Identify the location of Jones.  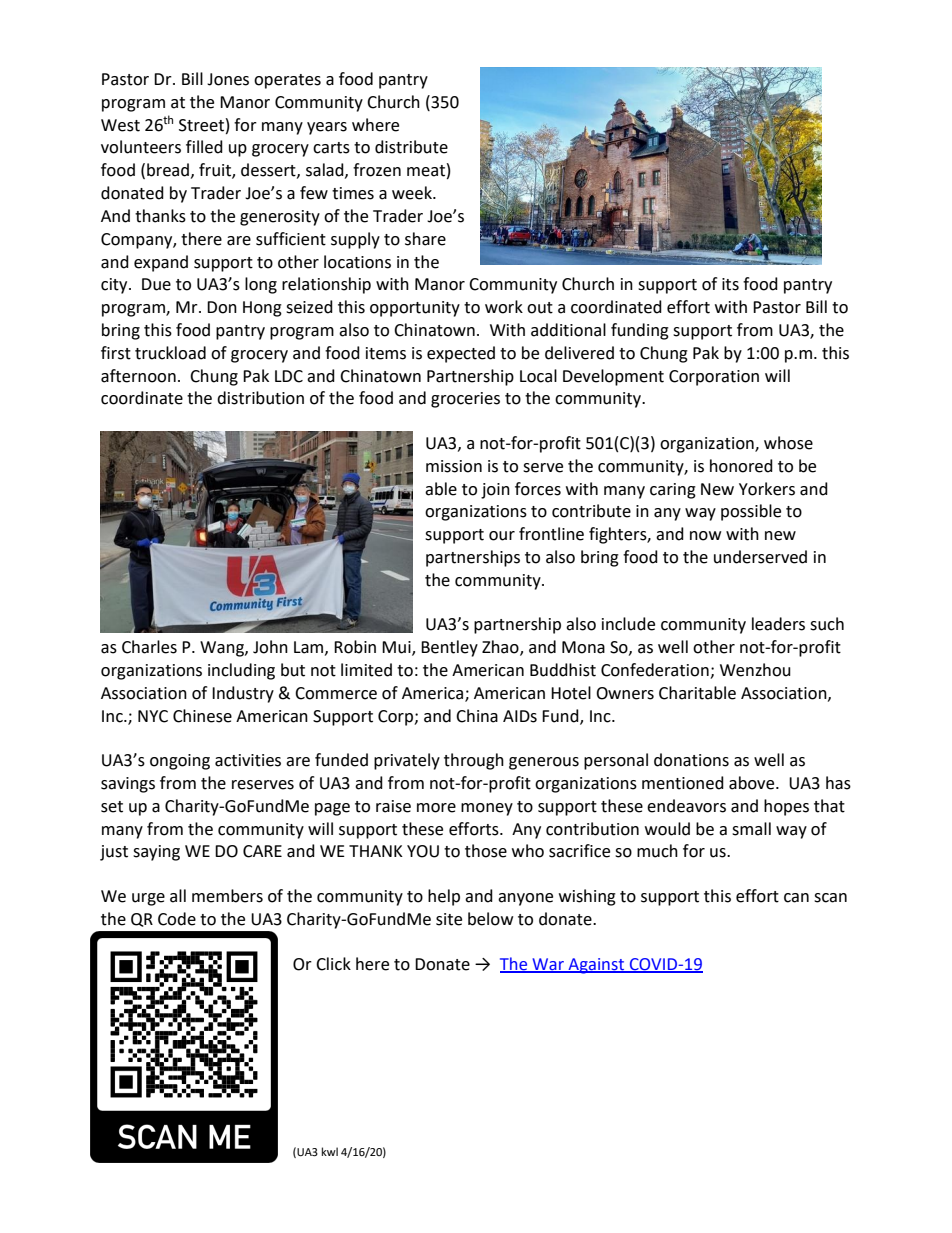
(228, 79).
